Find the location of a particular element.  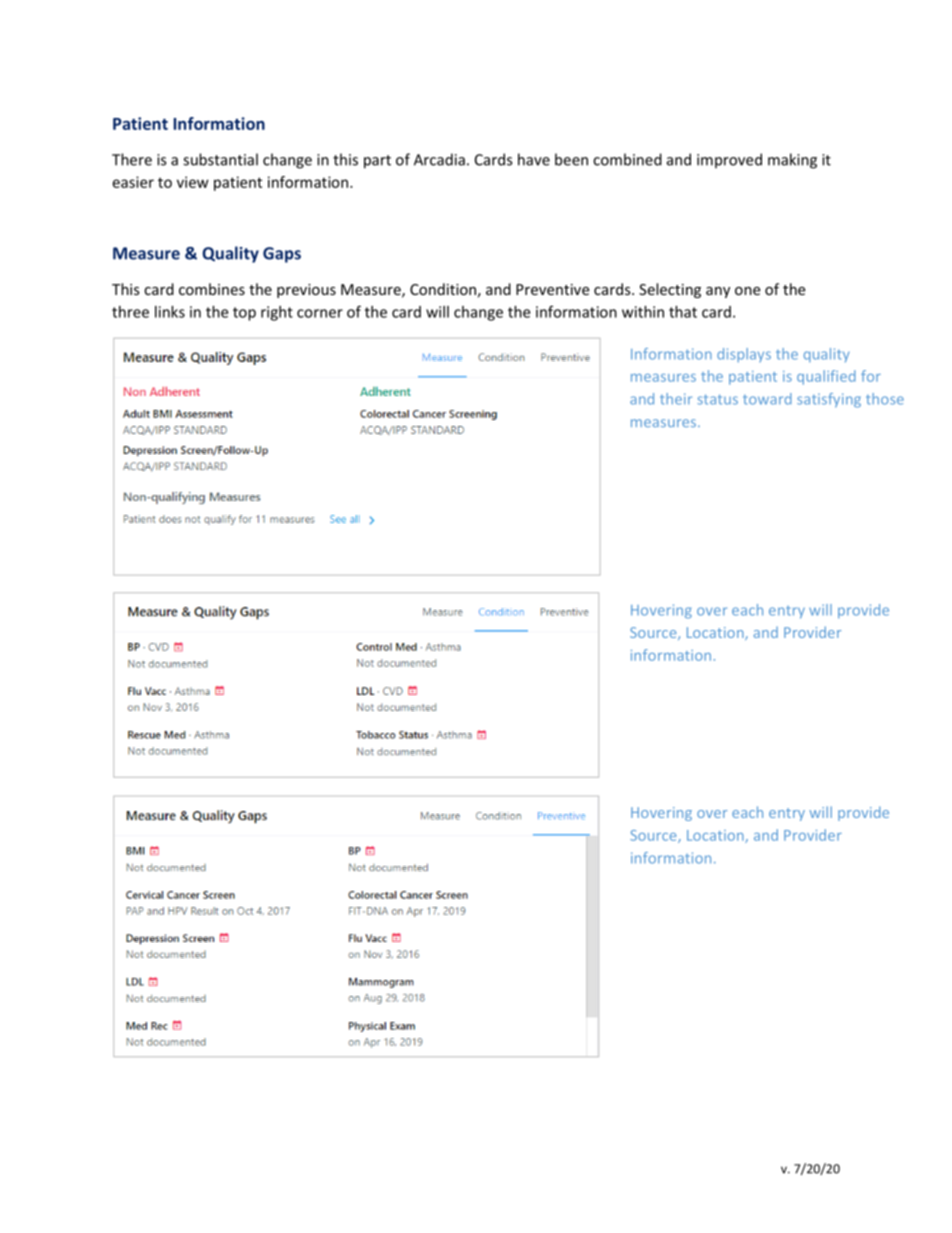

combines is located at coordinates (212, 289).
